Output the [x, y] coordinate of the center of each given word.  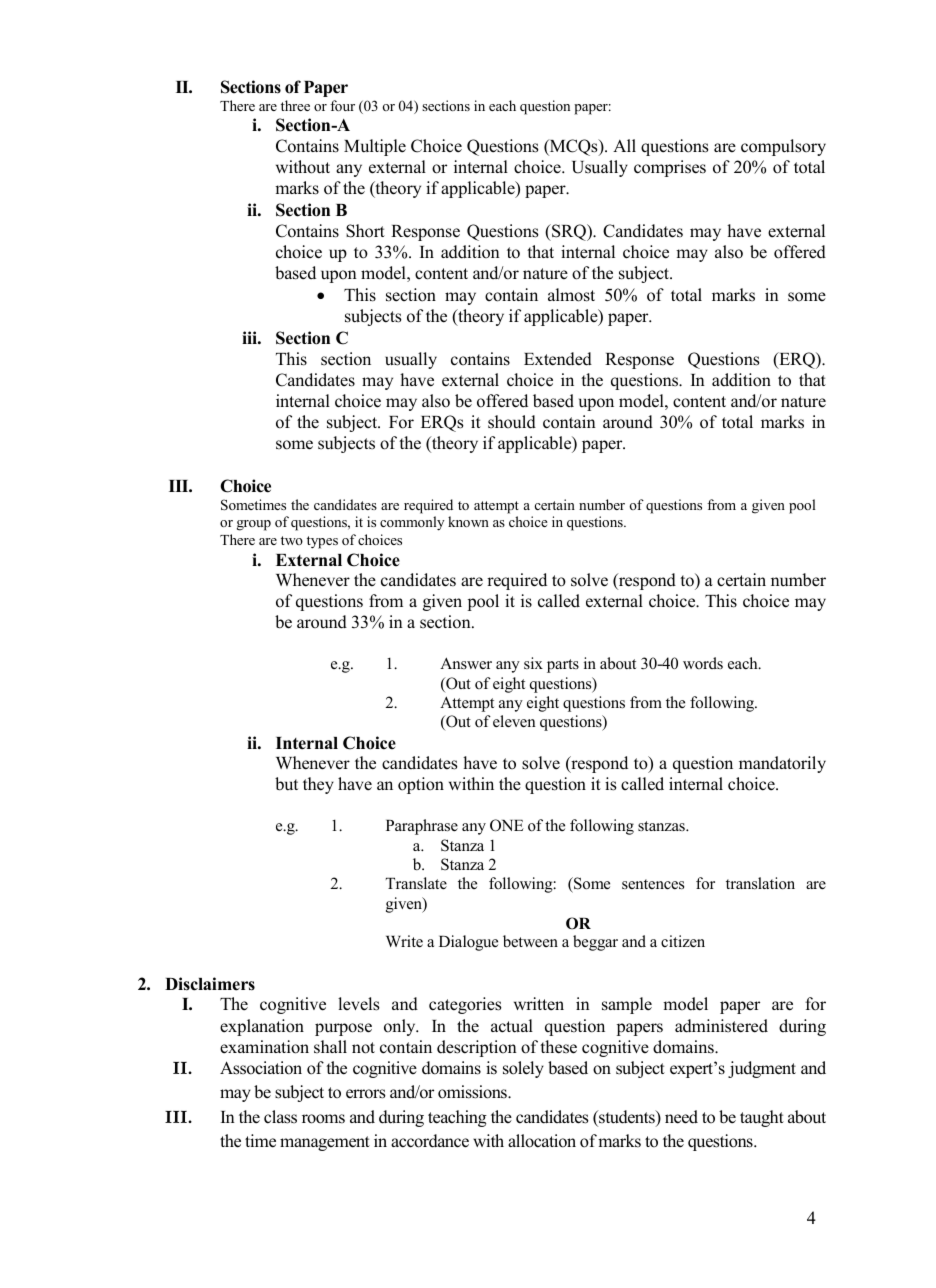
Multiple [375, 147]
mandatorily [782, 764]
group [254, 525]
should [512, 422]
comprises [670, 168]
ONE [507, 825]
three [295, 105]
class [280, 1117]
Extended [558, 359]
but [286, 784]
